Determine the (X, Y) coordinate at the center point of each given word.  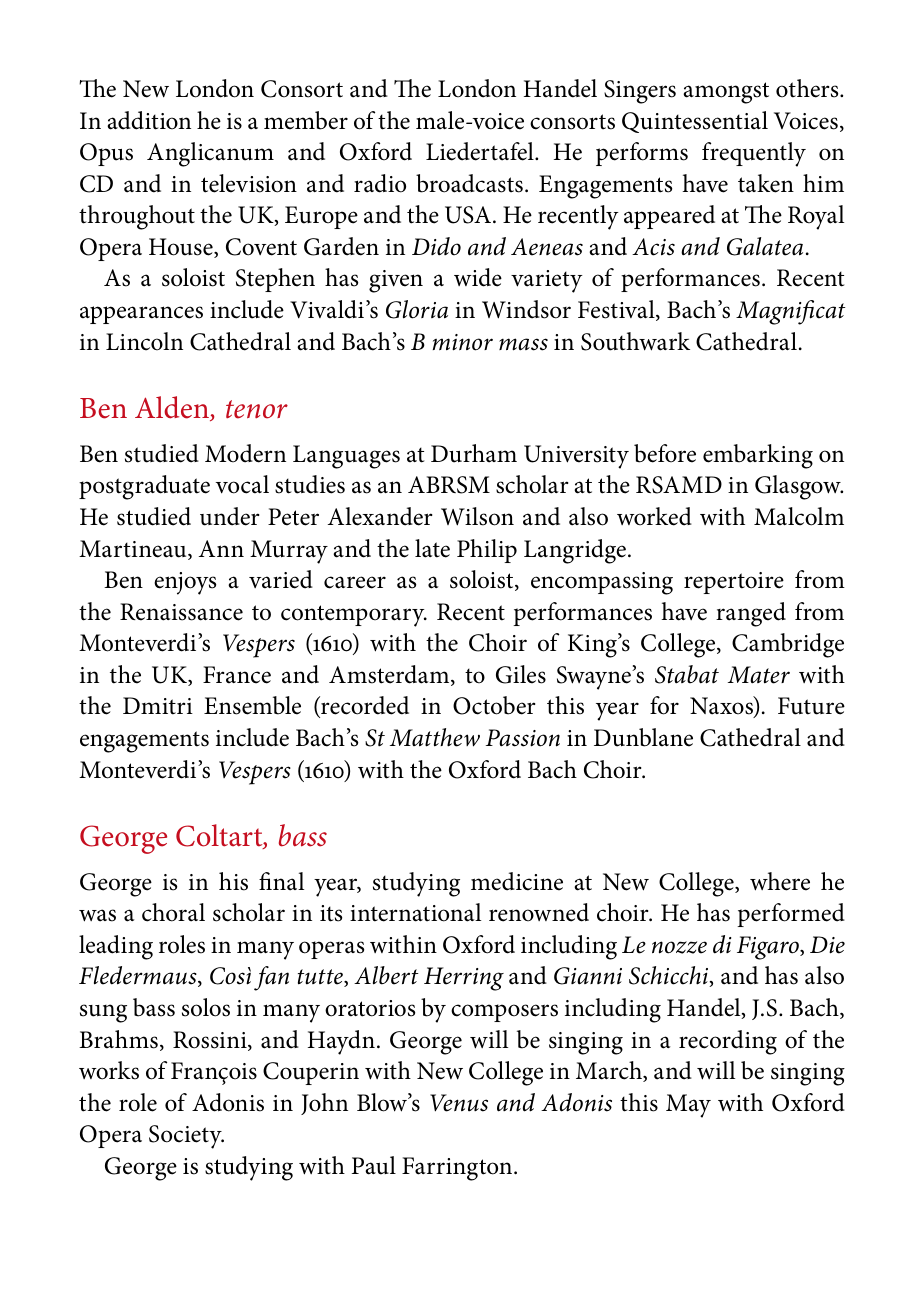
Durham (474, 453)
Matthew (435, 737)
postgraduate (144, 487)
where (780, 881)
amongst (726, 93)
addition (149, 120)
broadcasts (469, 183)
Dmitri (158, 706)
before (665, 453)
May (688, 1106)
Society (186, 1137)
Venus (459, 1103)
